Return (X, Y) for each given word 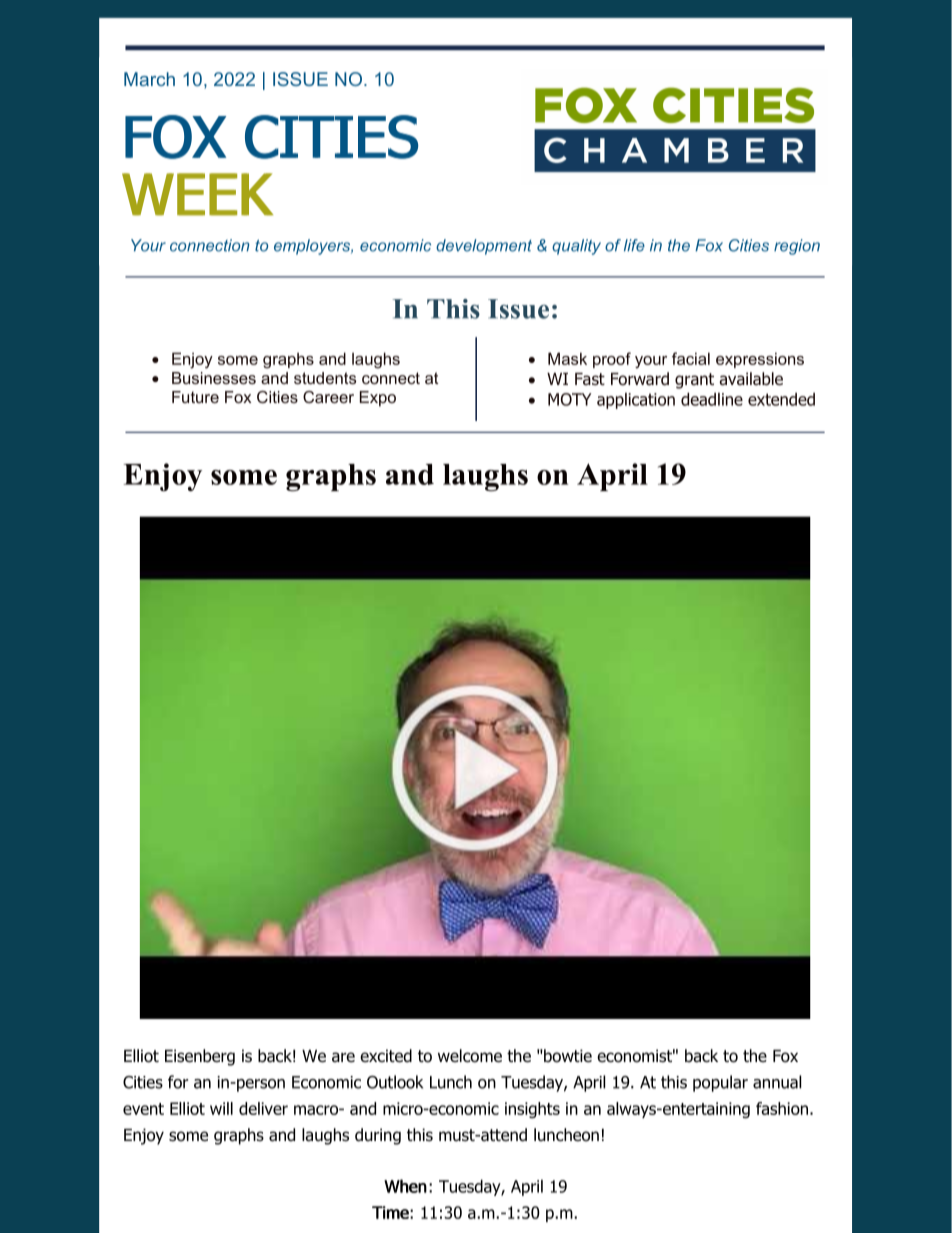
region (797, 247)
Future (195, 397)
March (149, 79)
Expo (378, 399)
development (484, 247)
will (221, 1108)
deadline (712, 399)
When (405, 1186)
